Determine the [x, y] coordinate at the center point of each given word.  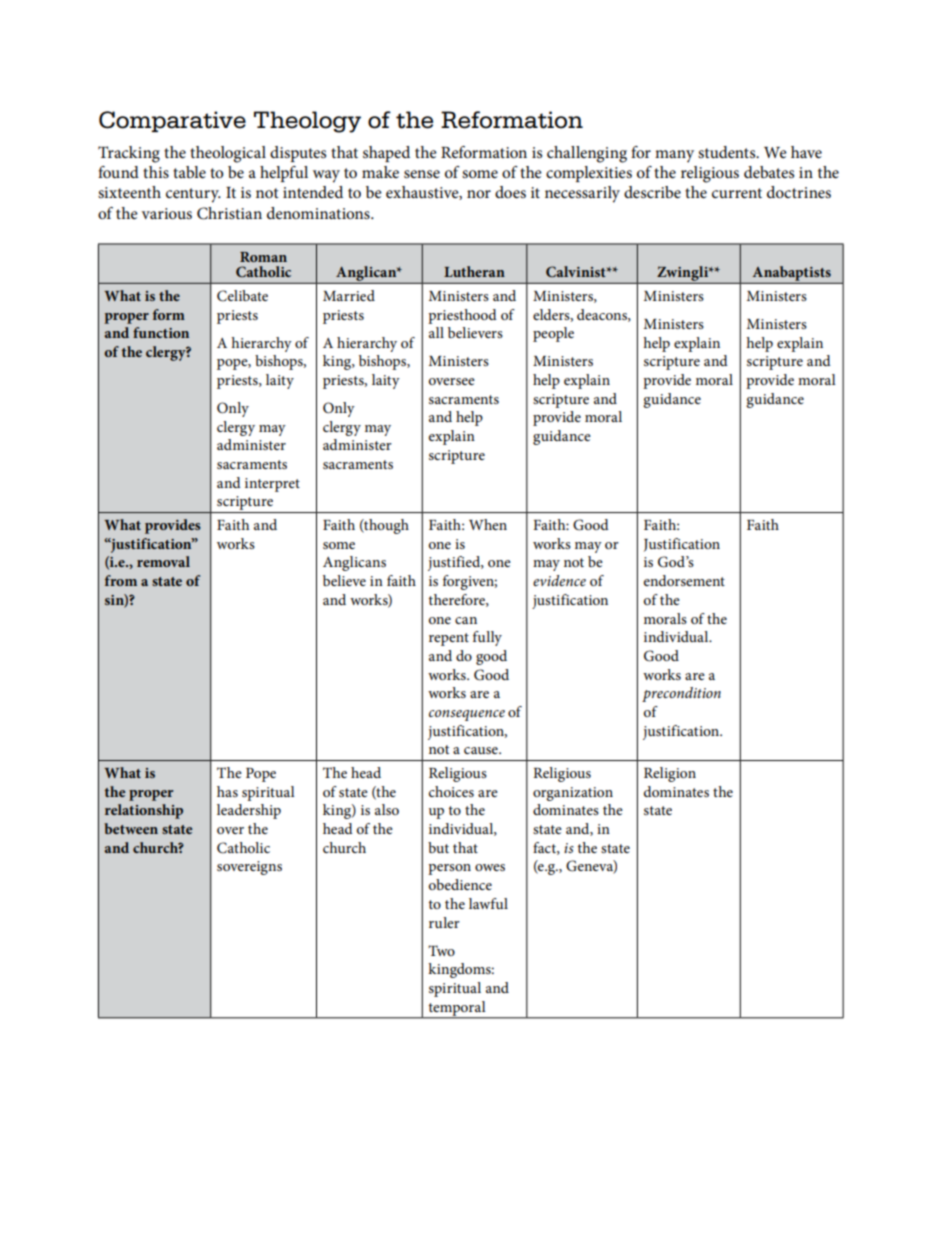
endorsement [684, 580]
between [131, 828]
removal [163, 561]
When [488, 524]
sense [422, 174]
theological [228, 154]
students [728, 152]
